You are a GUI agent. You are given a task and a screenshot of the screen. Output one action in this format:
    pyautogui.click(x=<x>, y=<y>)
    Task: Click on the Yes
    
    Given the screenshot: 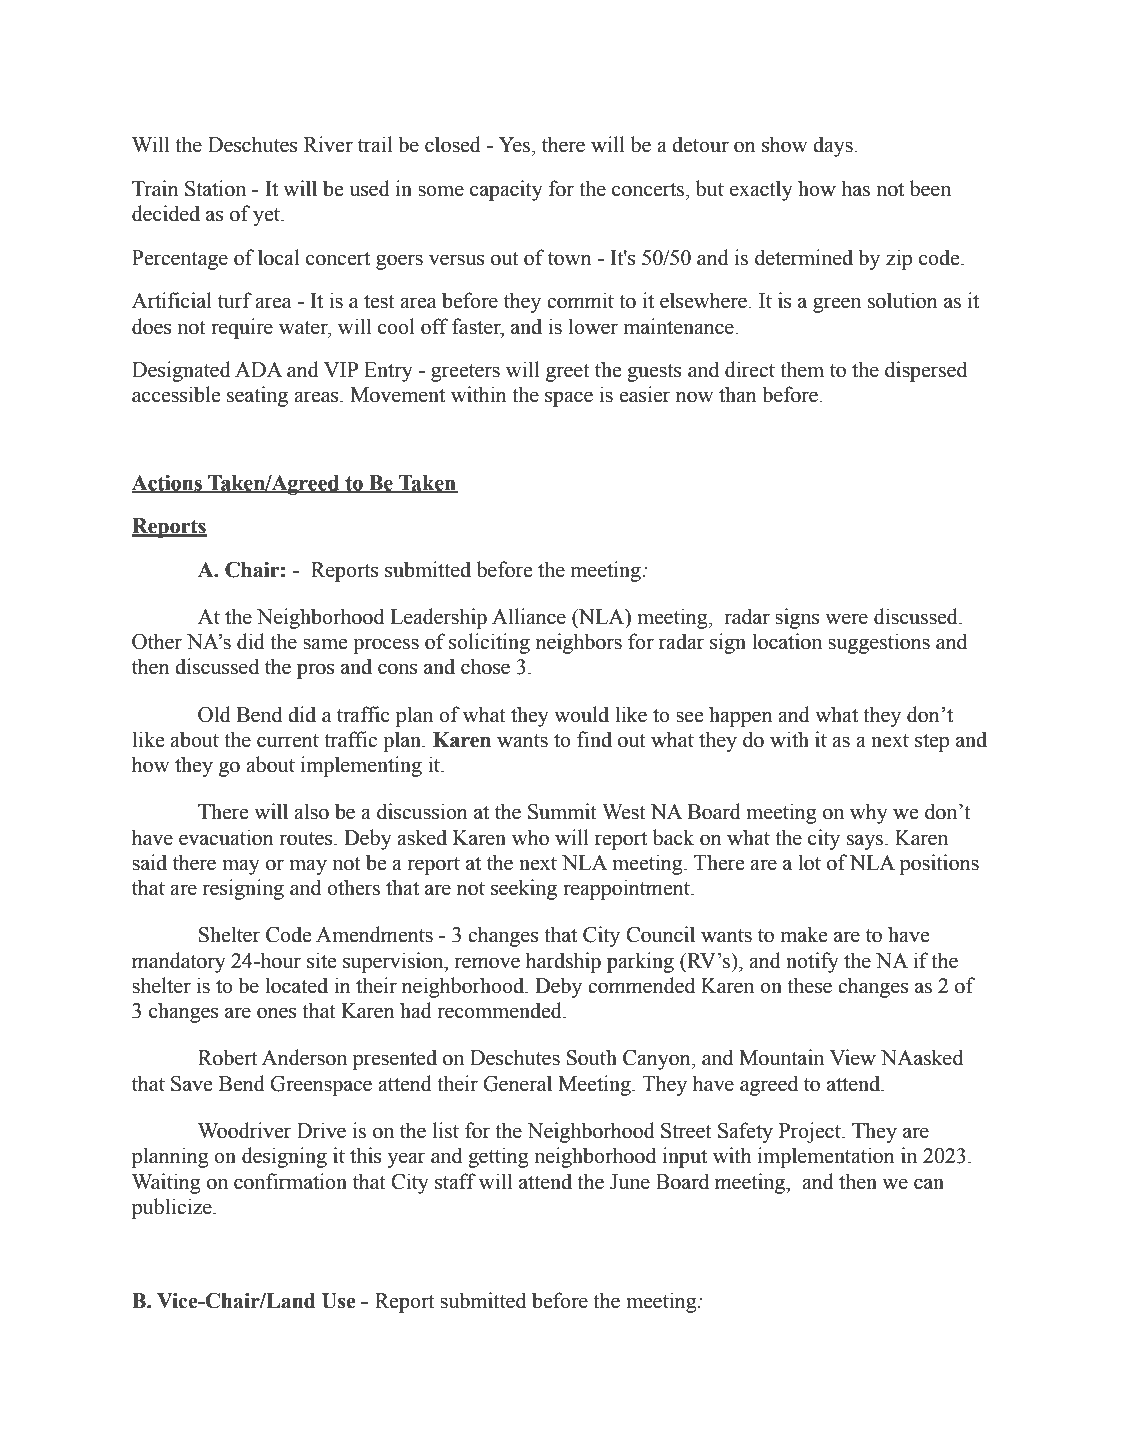 What is the action you would take?
    pyautogui.click(x=516, y=145)
